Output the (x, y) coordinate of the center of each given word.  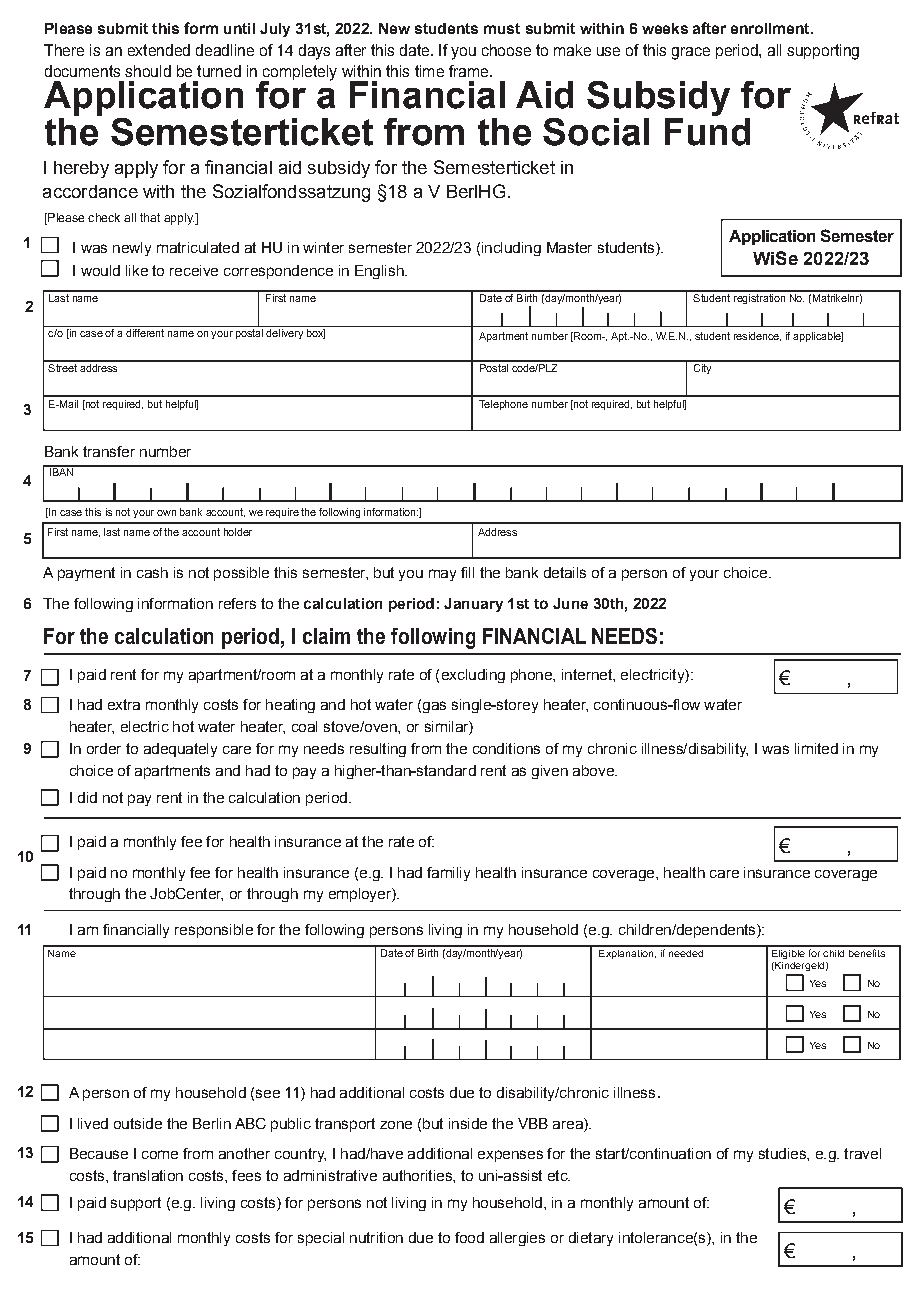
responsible (214, 931)
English (380, 272)
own (166, 513)
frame (468, 71)
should (148, 71)
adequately (180, 750)
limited (816, 748)
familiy (448, 874)
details (565, 572)
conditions (506, 748)
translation (148, 1175)
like (137, 270)
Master (569, 247)
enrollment (771, 28)
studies (783, 1153)
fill (467, 572)
